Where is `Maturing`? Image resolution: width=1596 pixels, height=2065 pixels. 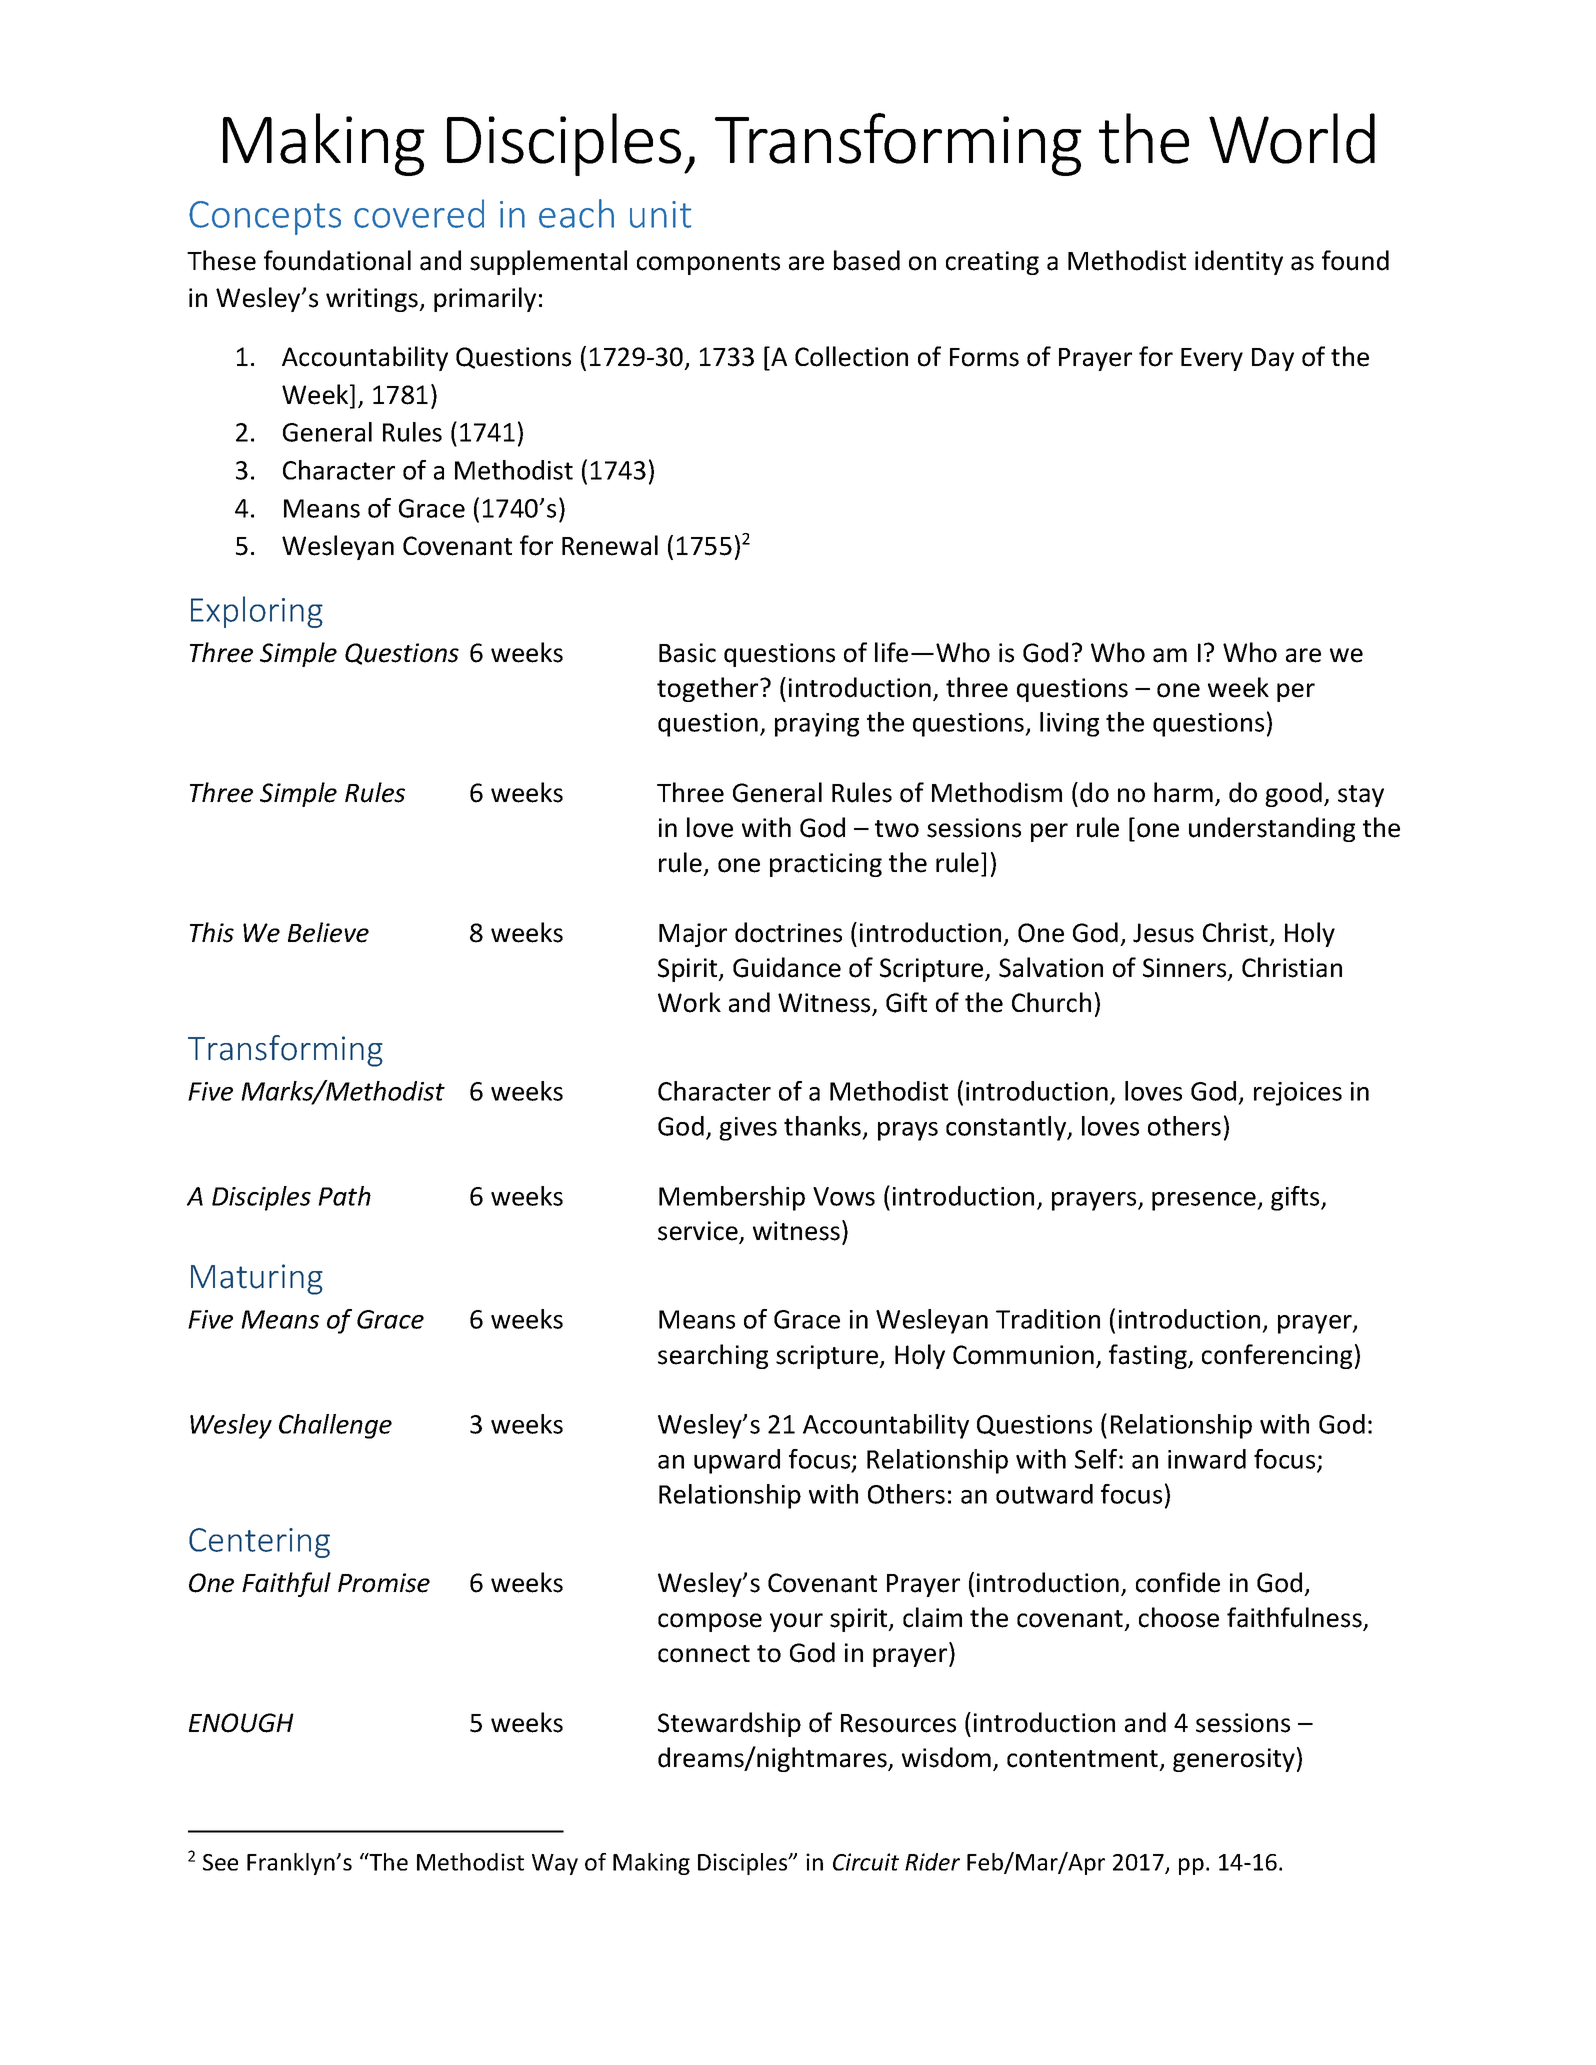
Maturing is located at coordinates (257, 1279).
